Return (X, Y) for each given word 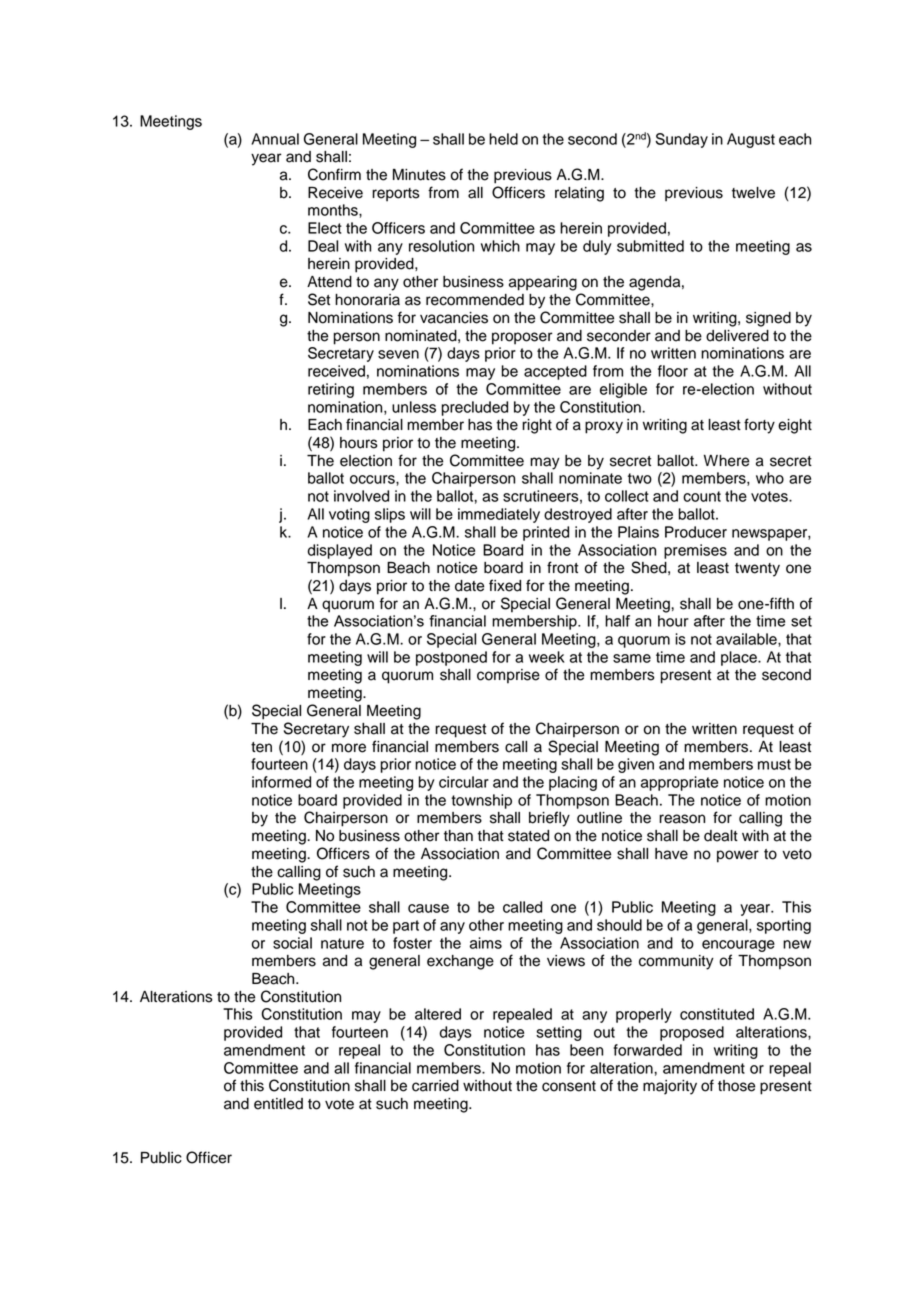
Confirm (334, 174)
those (736, 1086)
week (547, 657)
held (503, 139)
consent (569, 1086)
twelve (753, 193)
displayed (340, 551)
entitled (278, 1104)
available (747, 639)
